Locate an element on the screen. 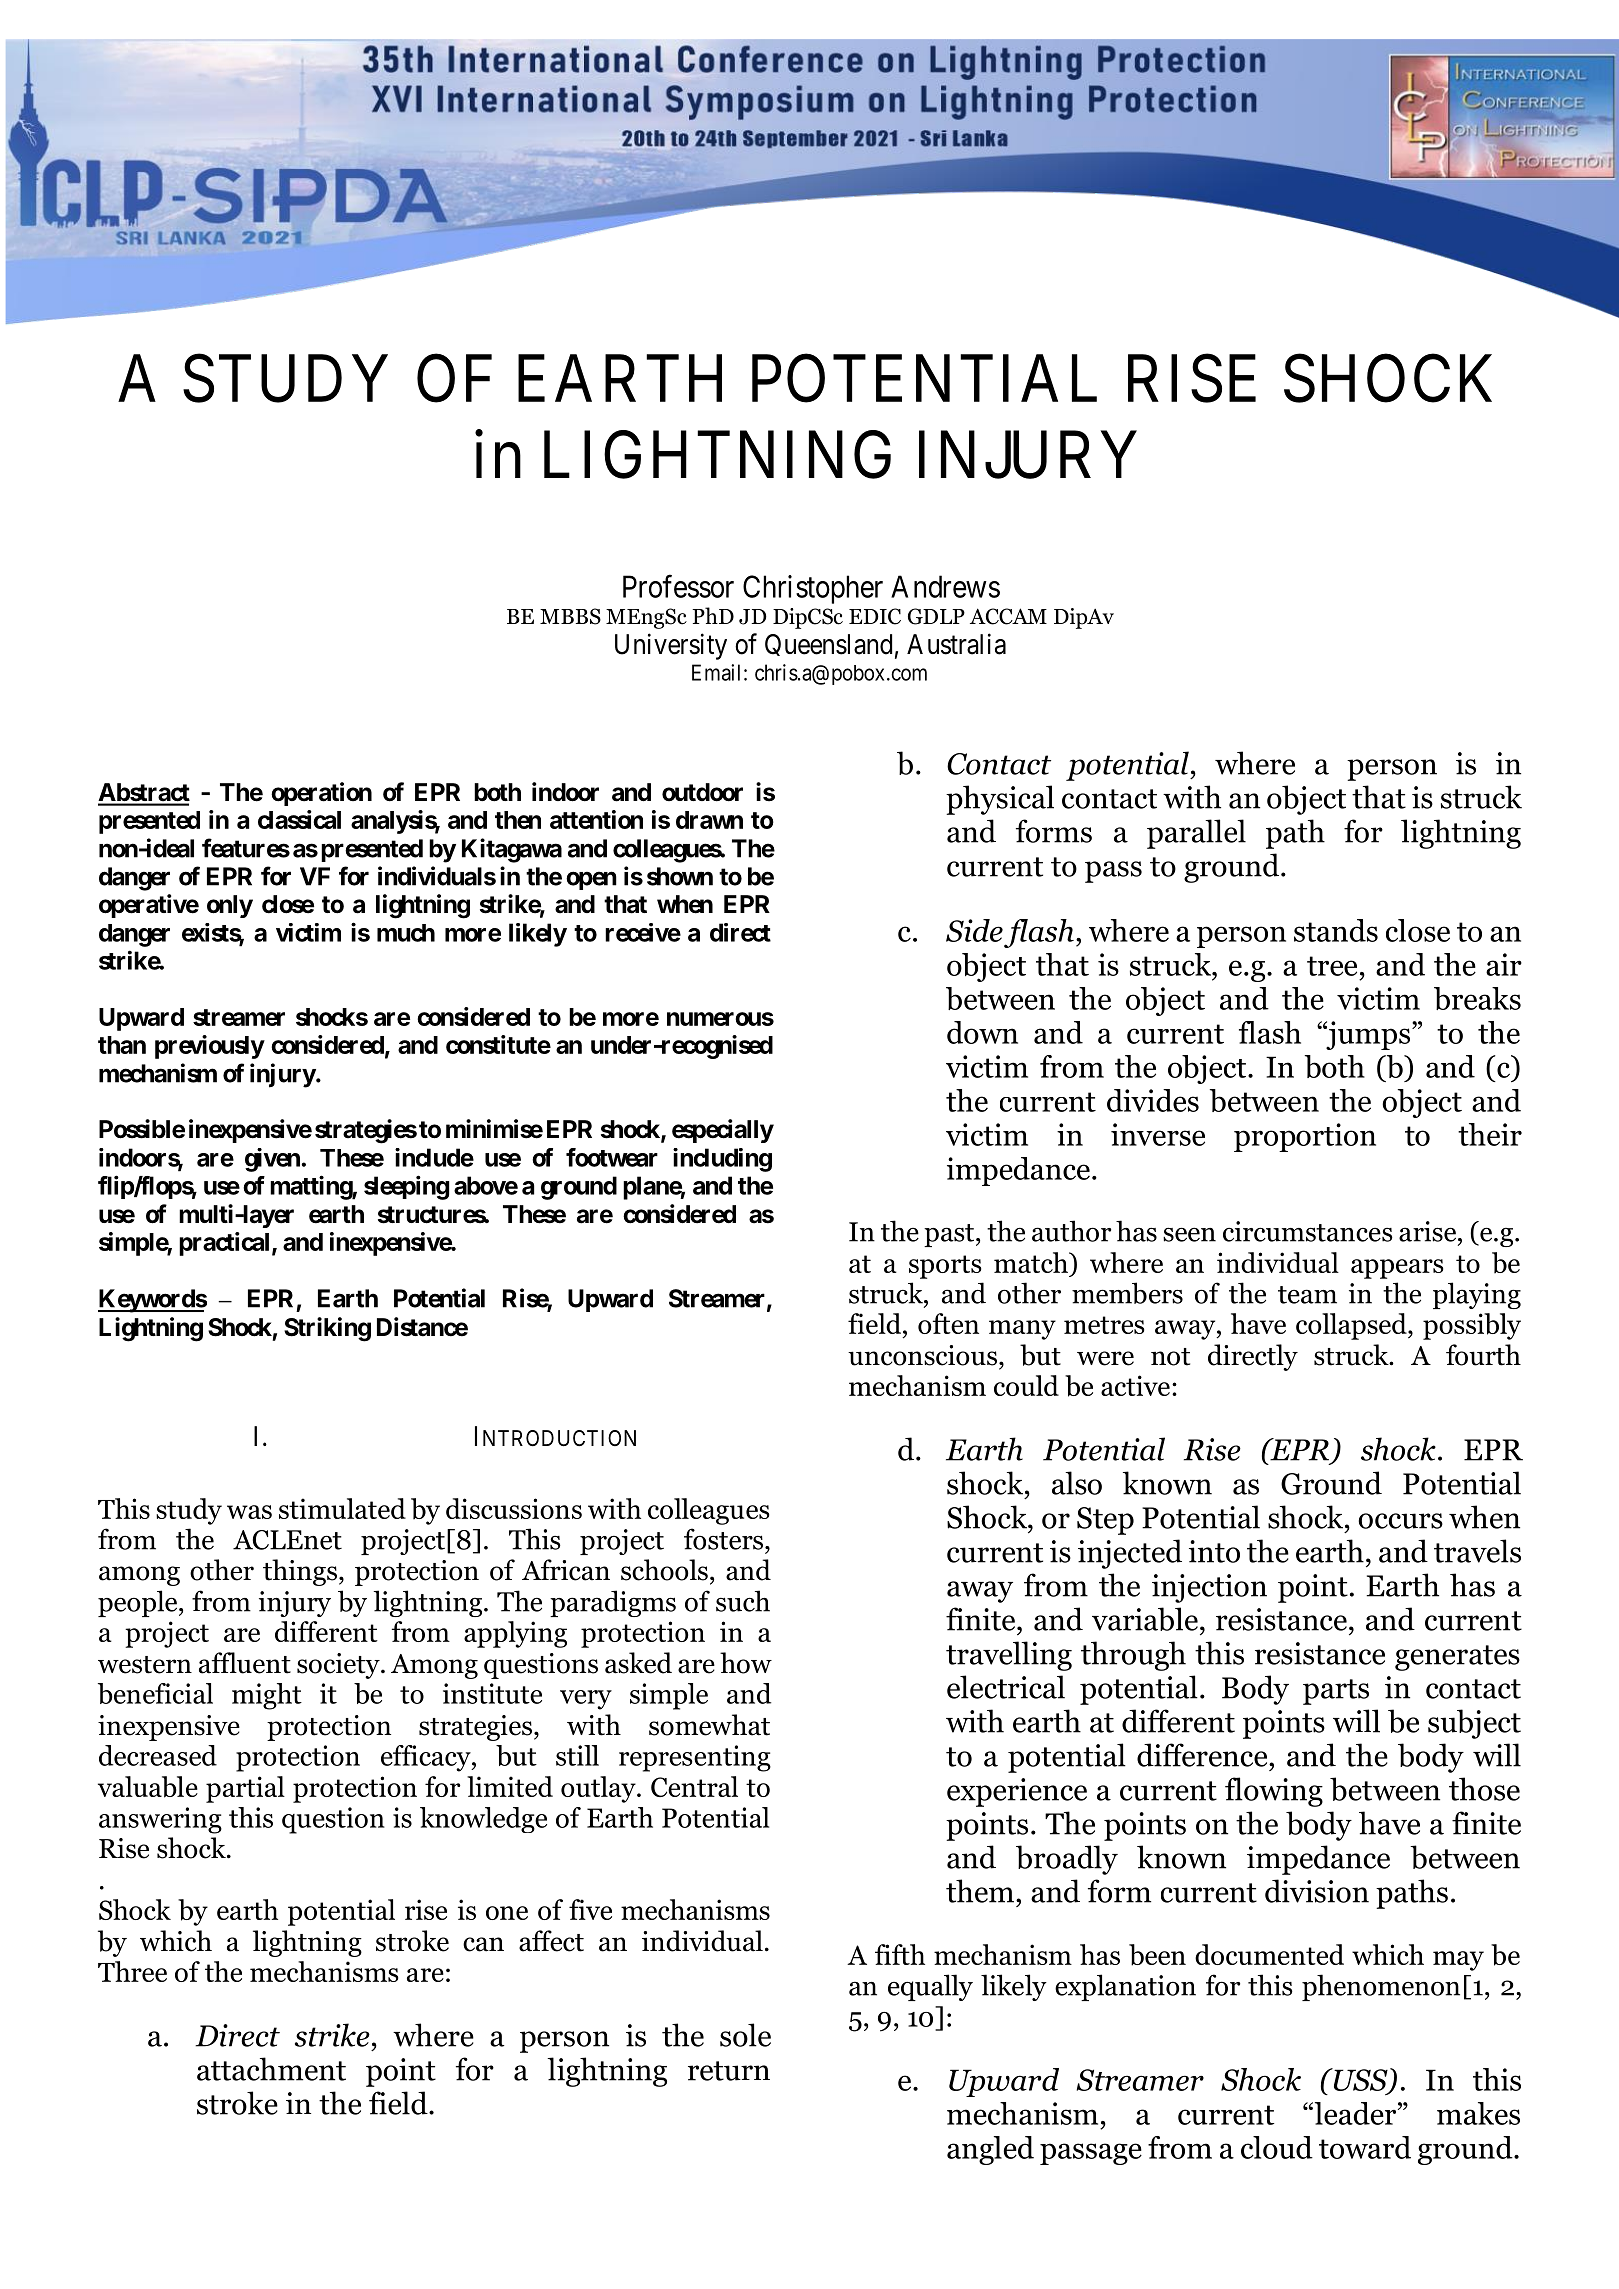 The width and height of the screenshot is (1619, 2289). Queensland is located at coordinates (828, 645).
